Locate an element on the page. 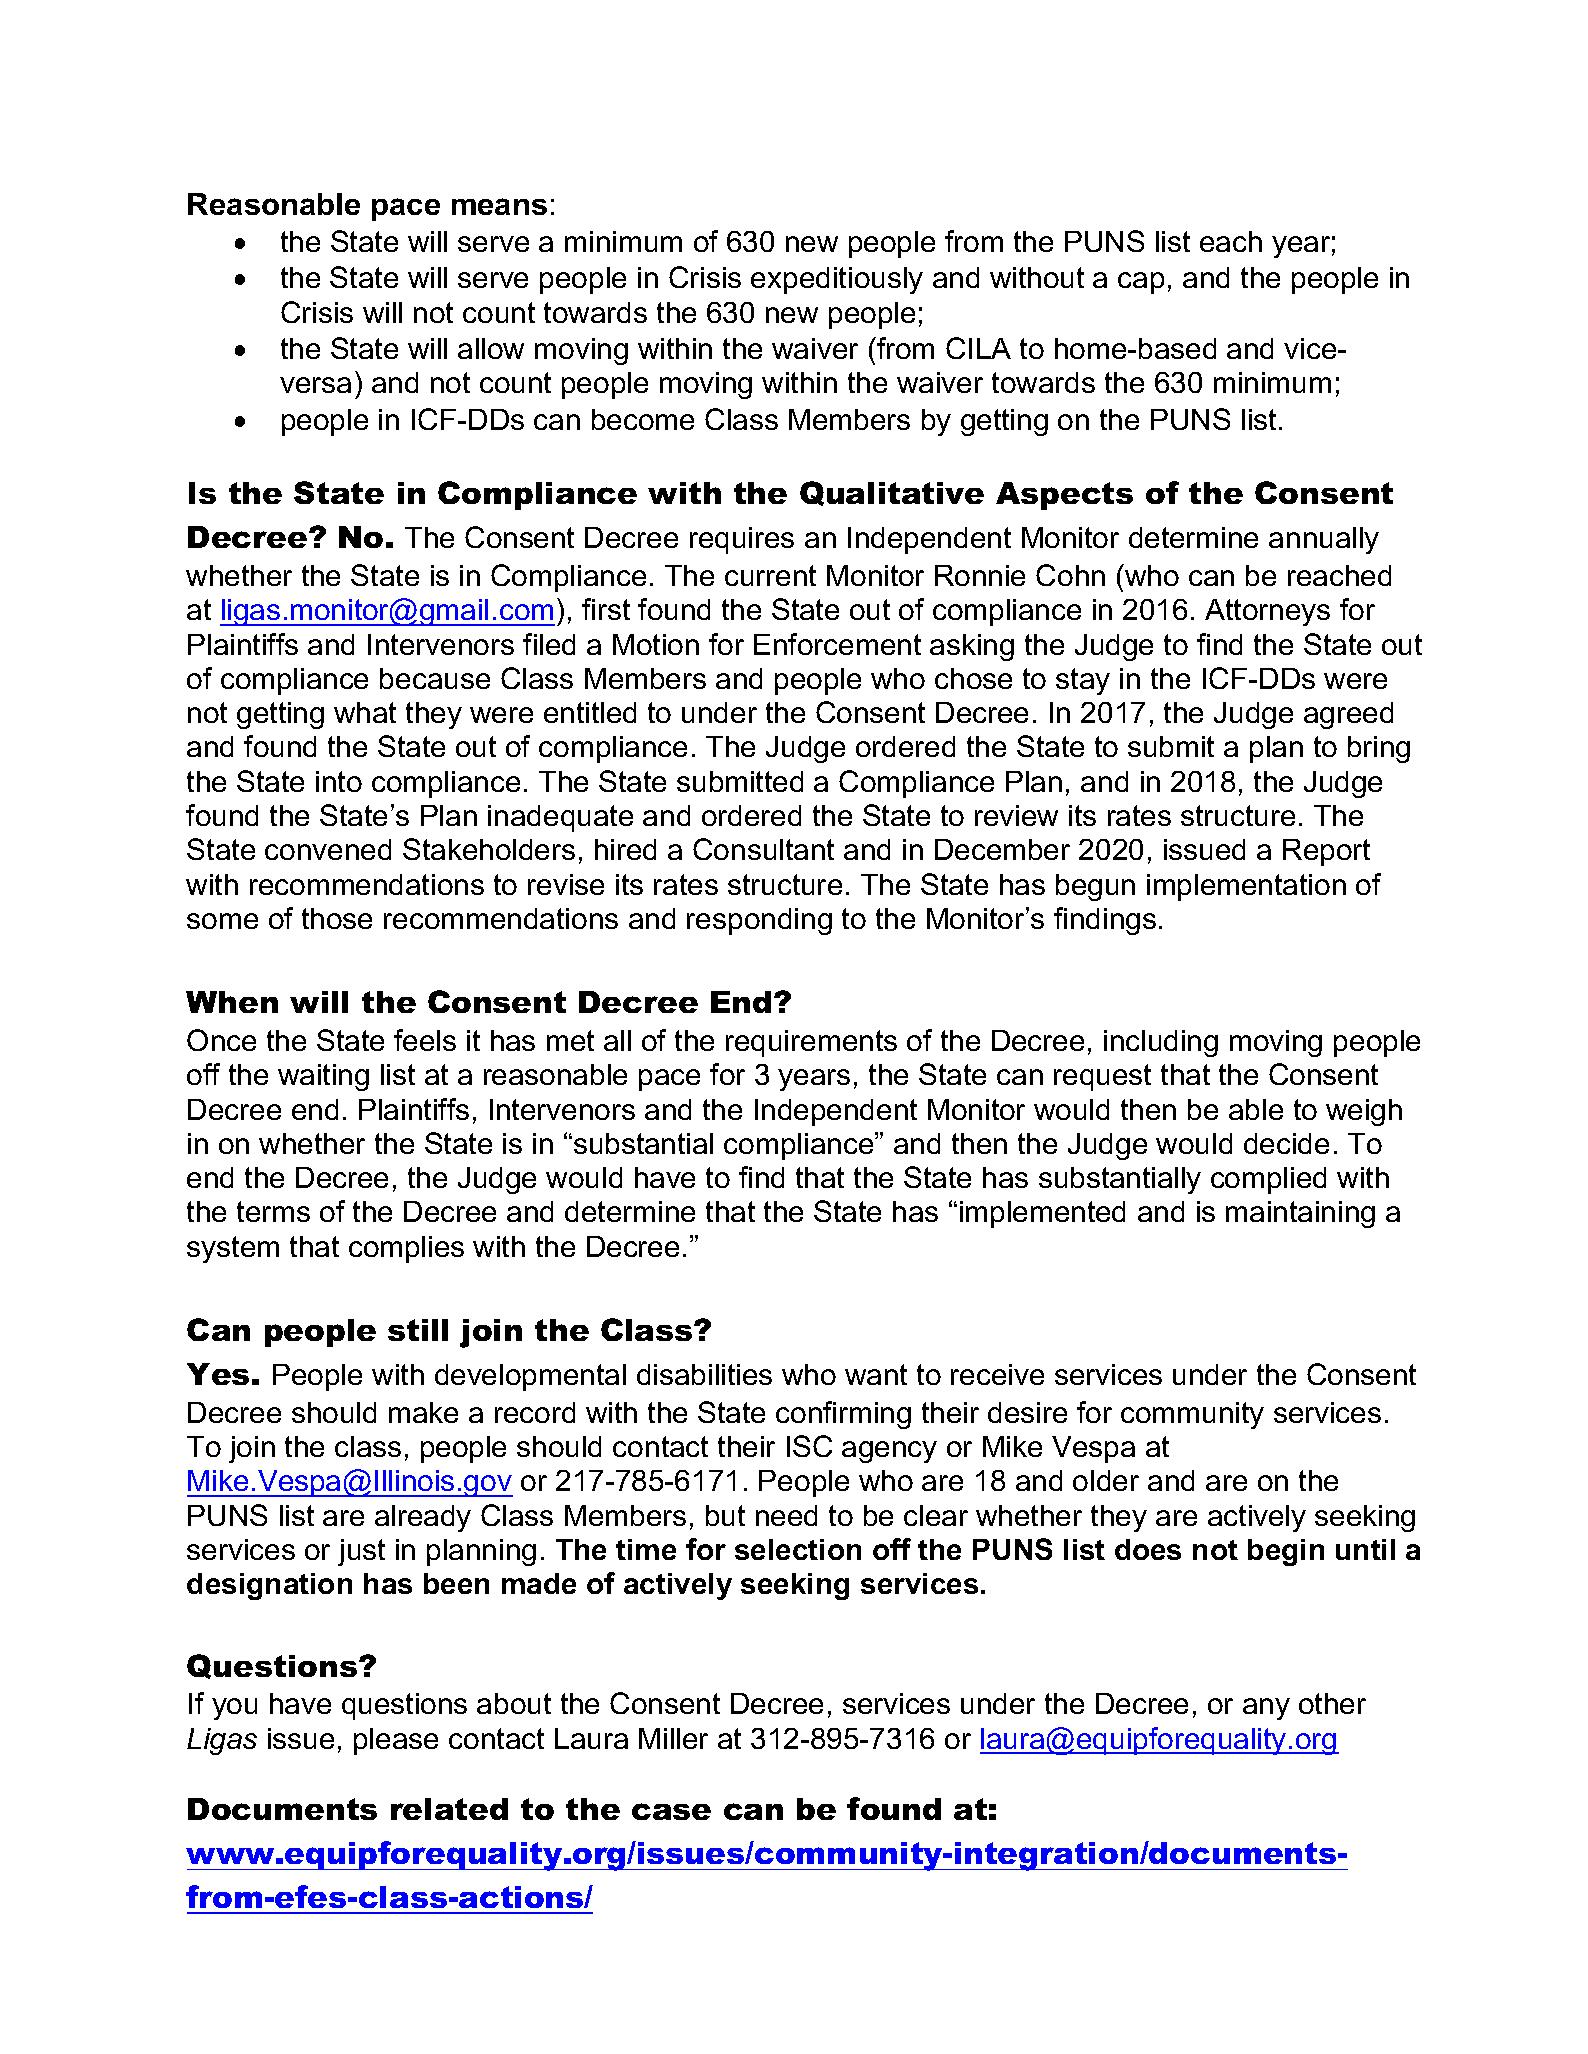 The image size is (1588, 2054). make is located at coordinates (423, 1412).
